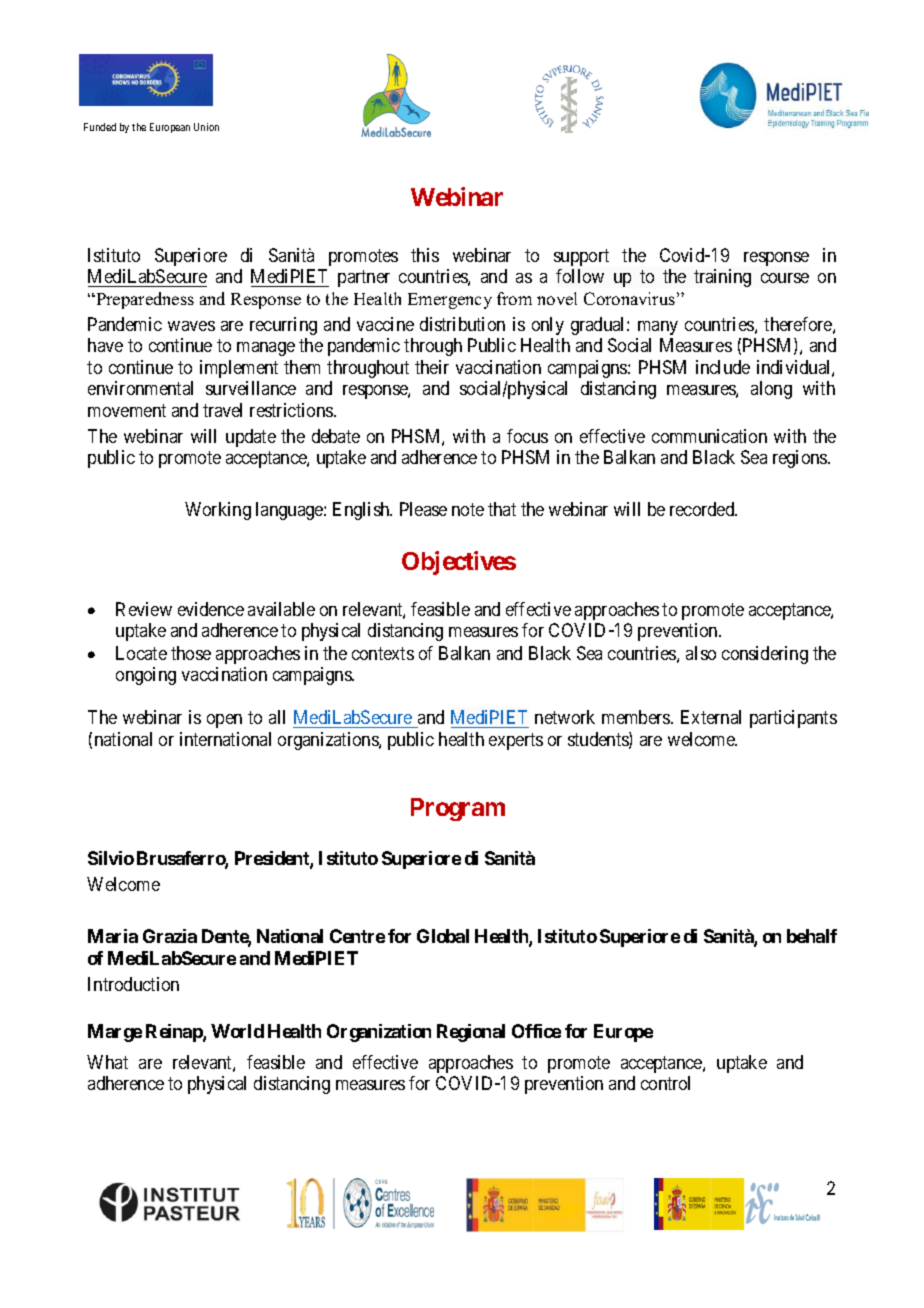 Image resolution: width=924 pixels, height=1308 pixels. Describe the element at coordinates (237, 1031) in the screenshot. I see `World` at that location.
